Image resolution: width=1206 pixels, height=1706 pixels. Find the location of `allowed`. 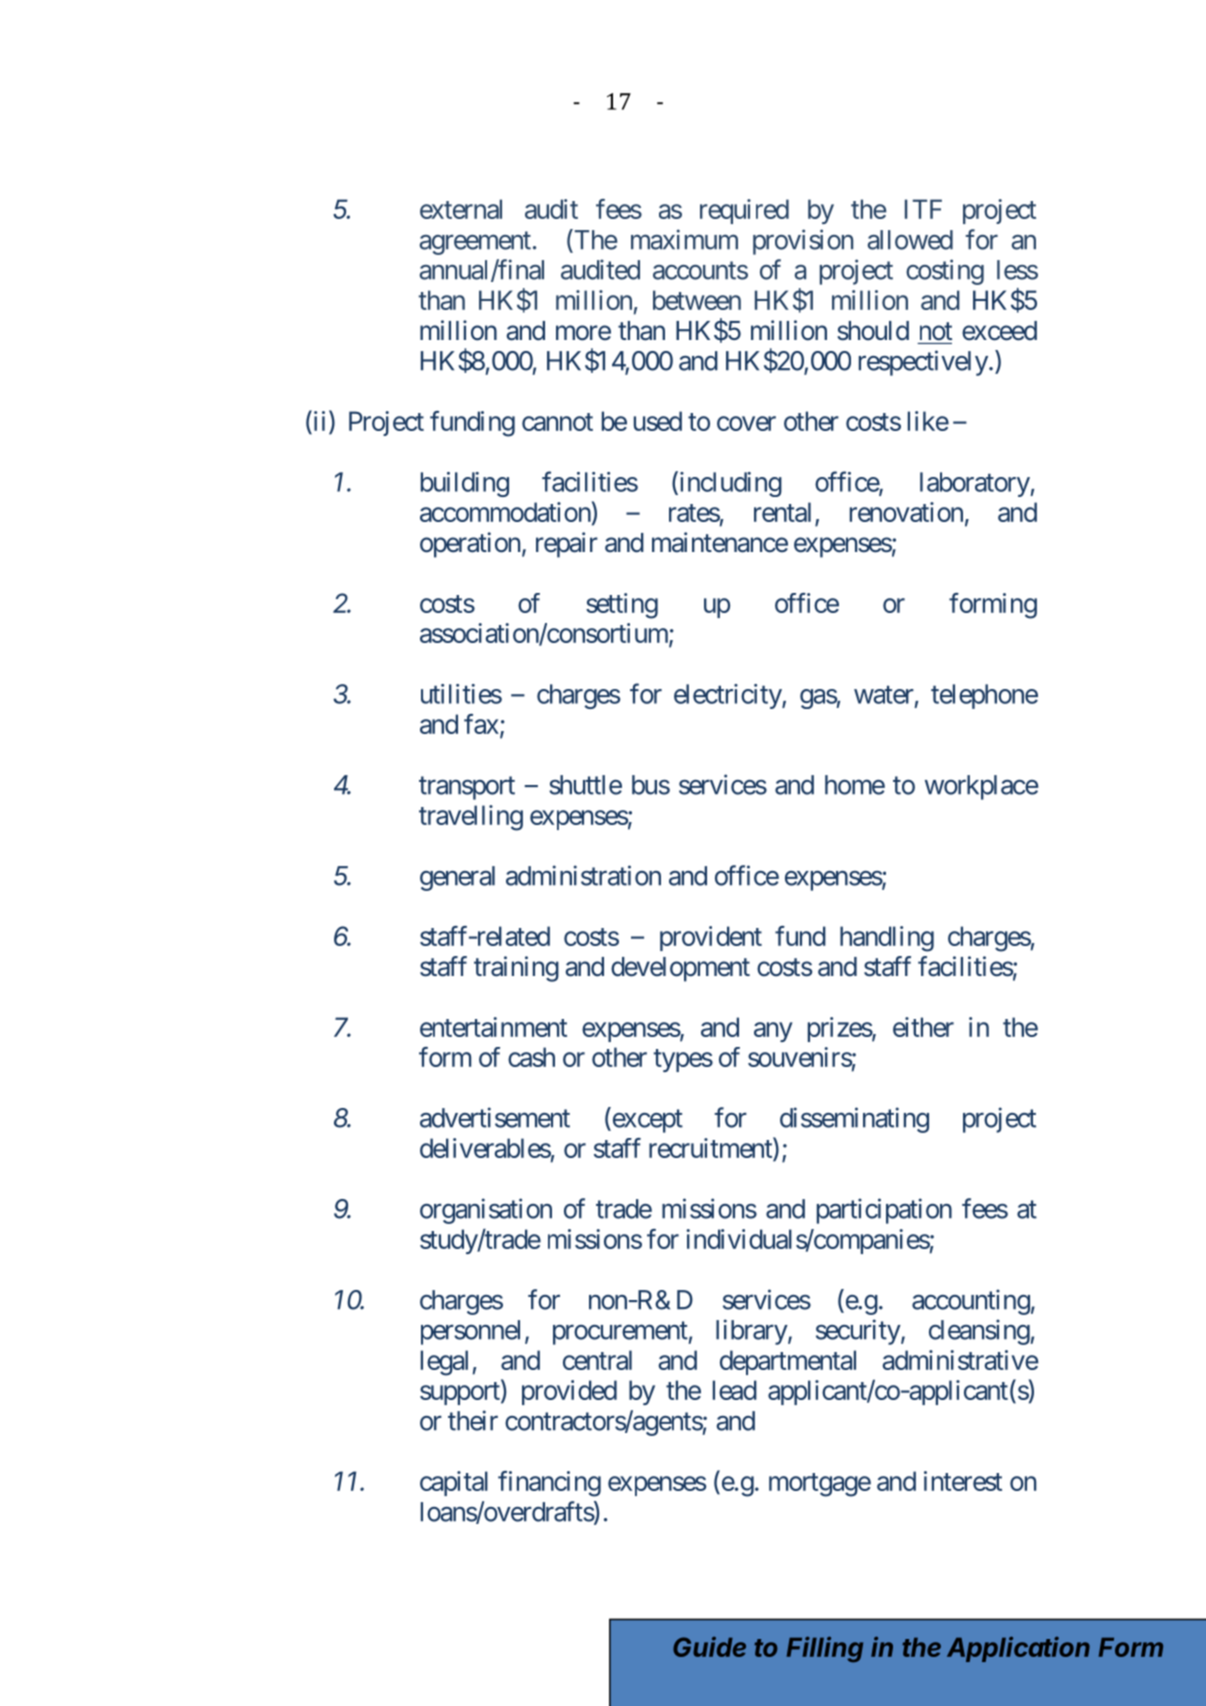

allowed is located at coordinates (910, 240).
